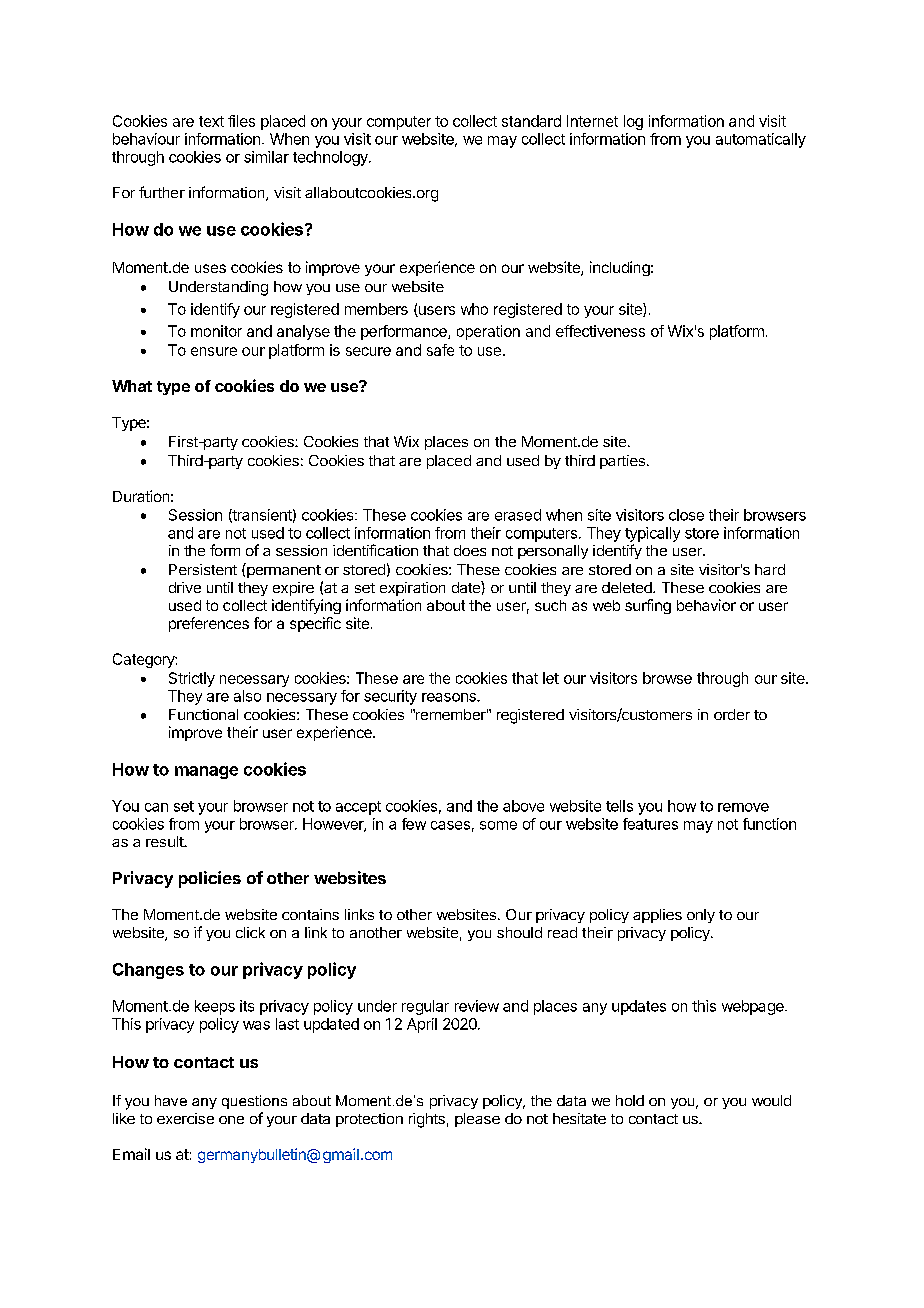 This image has height=1308, width=924. Describe the element at coordinates (203, 569) in the image. I see `Persistent` at that location.
